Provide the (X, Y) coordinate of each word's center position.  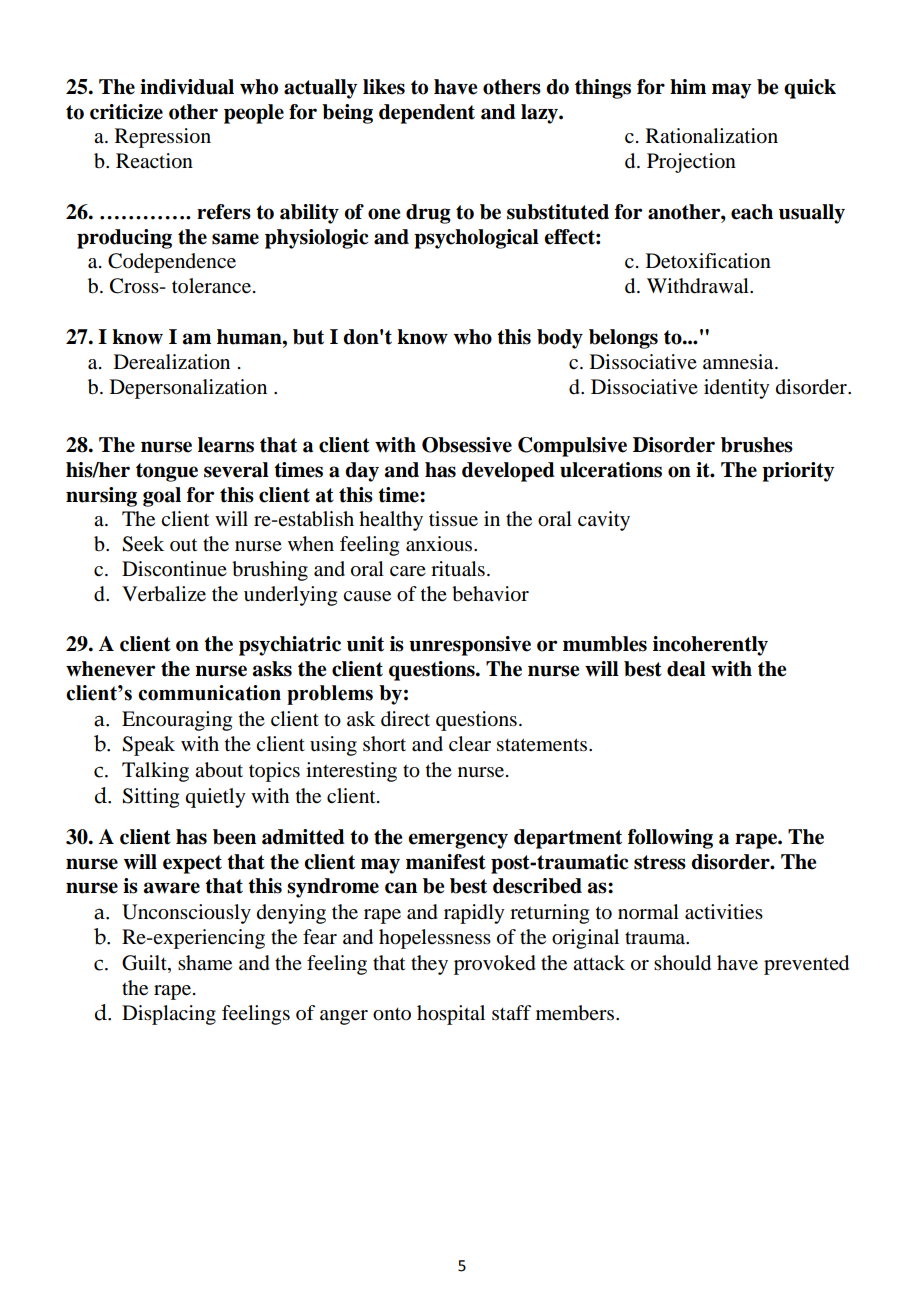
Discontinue (174, 569)
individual (187, 87)
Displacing (169, 1015)
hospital (451, 1015)
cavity (604, 521)
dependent (427, 114)
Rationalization (712, 136)
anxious (440, 544)
